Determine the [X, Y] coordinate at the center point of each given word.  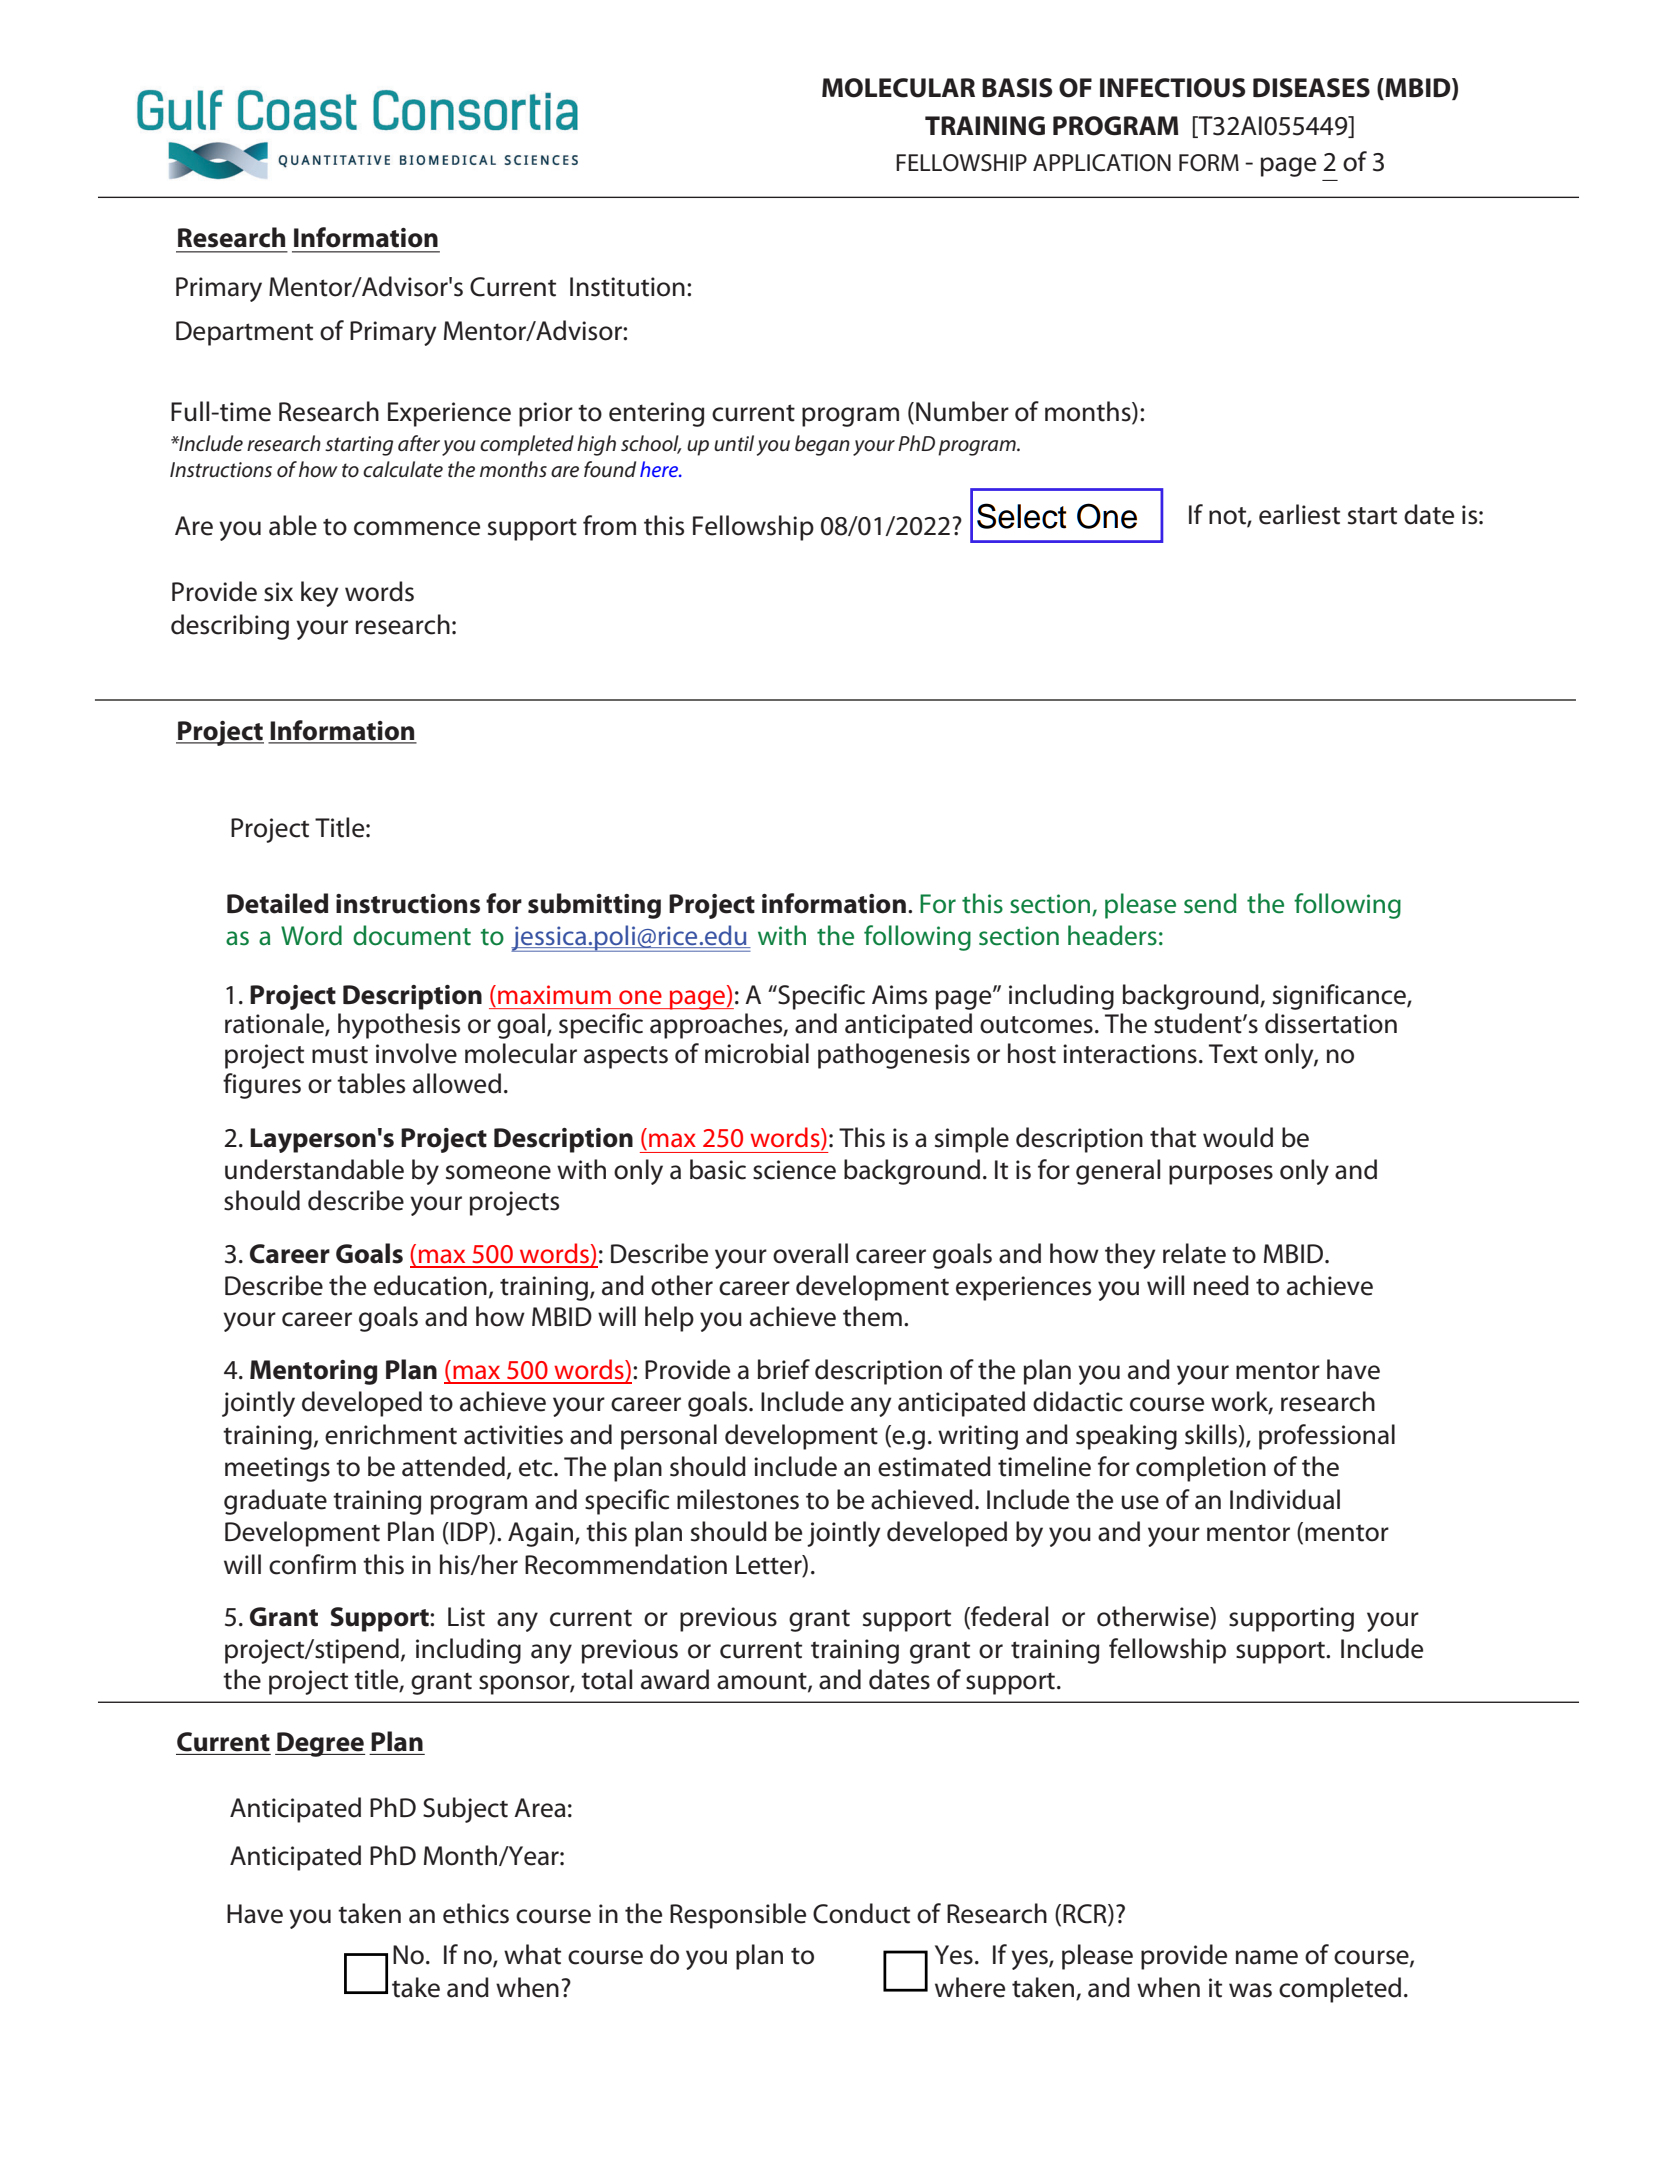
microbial [757, 1053]
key [320, 594]
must [340, 1055]
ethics [476, 1913]
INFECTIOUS [1172, 88]
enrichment [391, 1434]
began [822, 445]
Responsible [738, 1916]
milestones [738, 1499]
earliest [1299, 514]
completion [1201, 1469]
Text [1233, 1054]
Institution [627, 287]
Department [244, 333]
